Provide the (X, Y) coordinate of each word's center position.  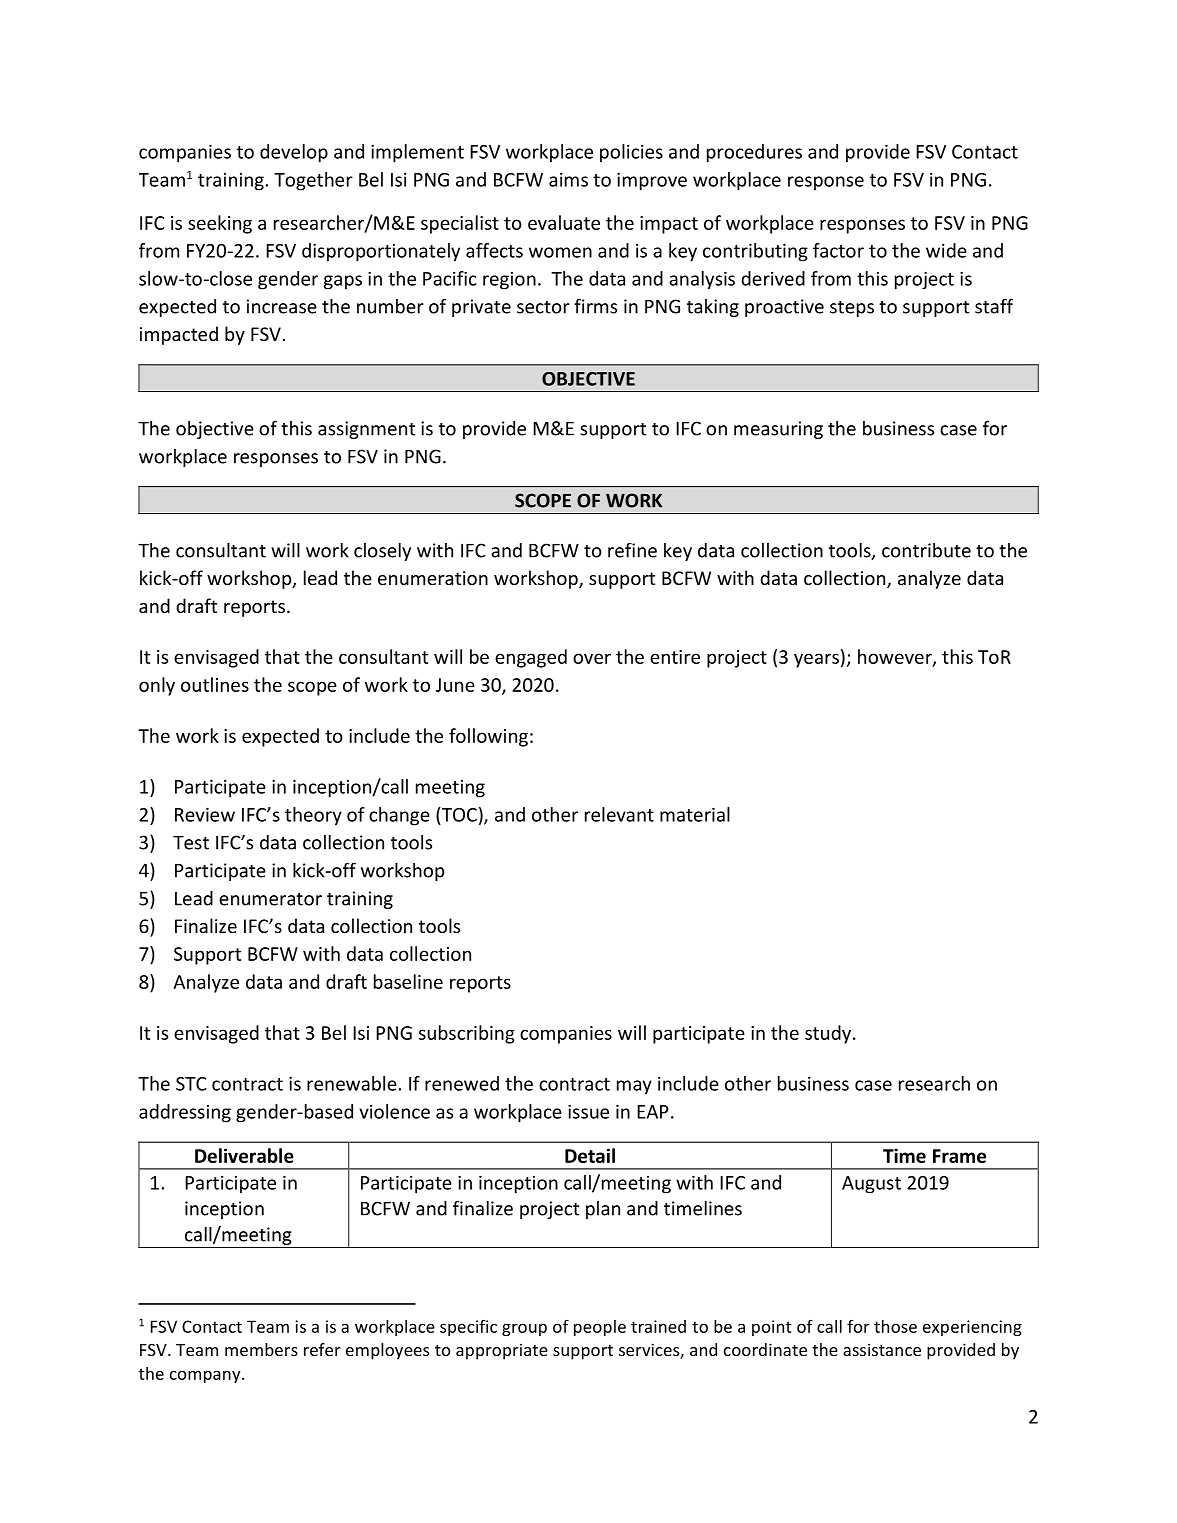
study (829, 1034)
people (600, 1328)
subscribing (467, 1034)
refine (632, 550)
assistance (882, 1349)
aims (568, 179)
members (261, 1349)
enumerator (270, 899)
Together (313, 181)
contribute (926, 550)
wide (946, 250)
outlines (215, 684)
